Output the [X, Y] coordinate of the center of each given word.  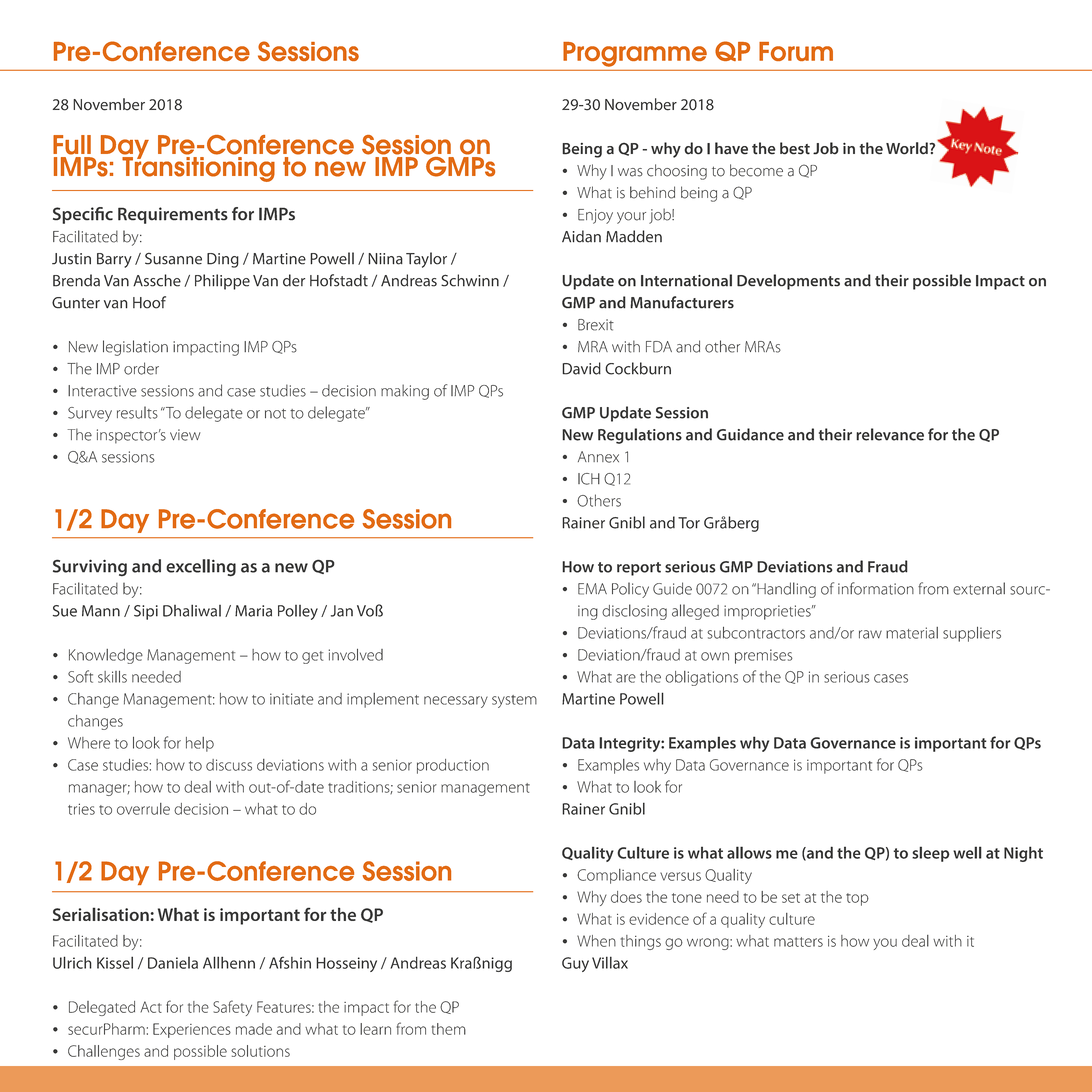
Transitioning [198, 168]
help [200, 744]
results [137, 412]
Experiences [192, 1030]
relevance [890, 434]
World [908, 148]
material [912, 633]
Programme [635, 54]
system [514, 701]
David [581, 368]
